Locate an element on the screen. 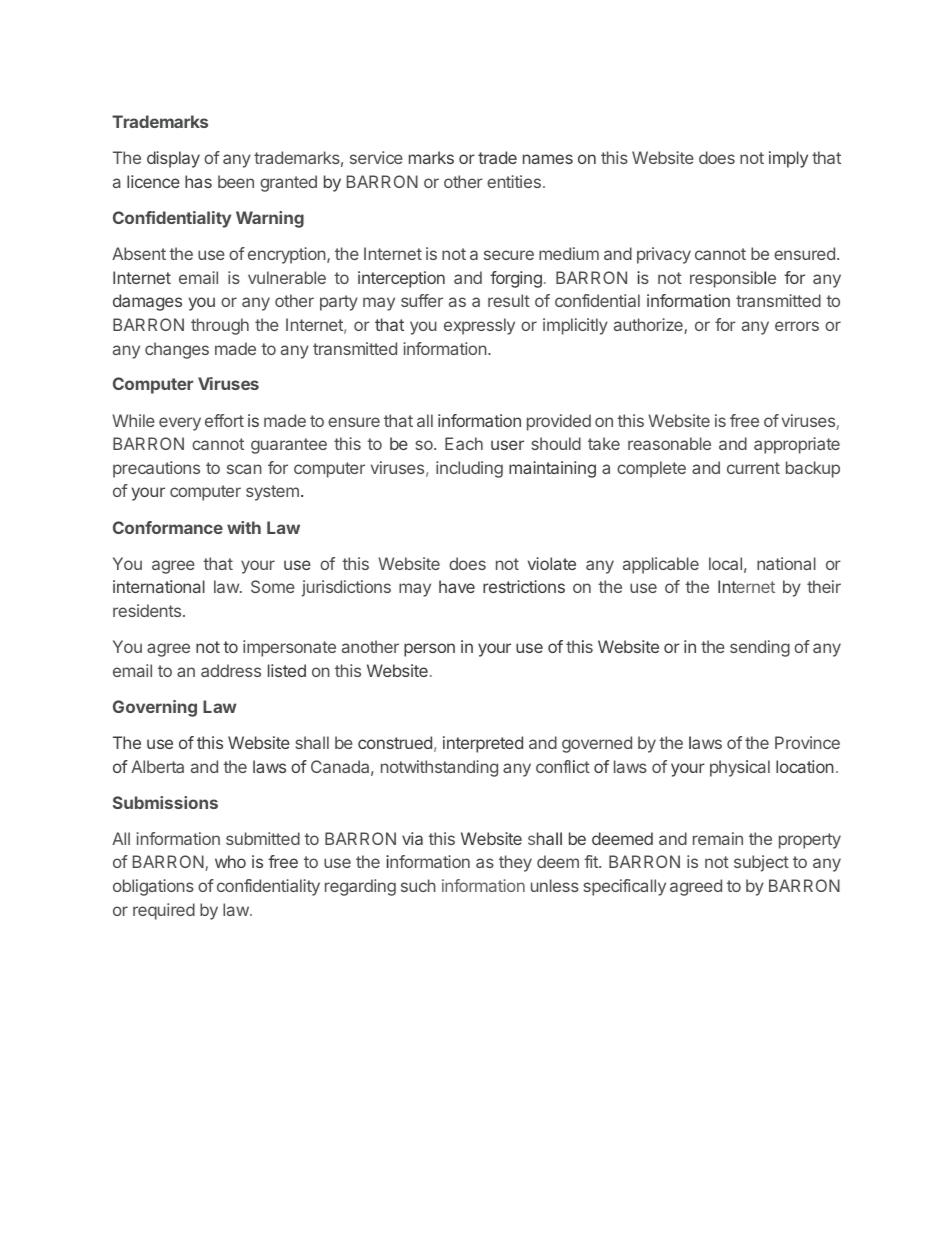 This screenshot has height=1233, width=952. subject is located at coordinates (761, 863).
